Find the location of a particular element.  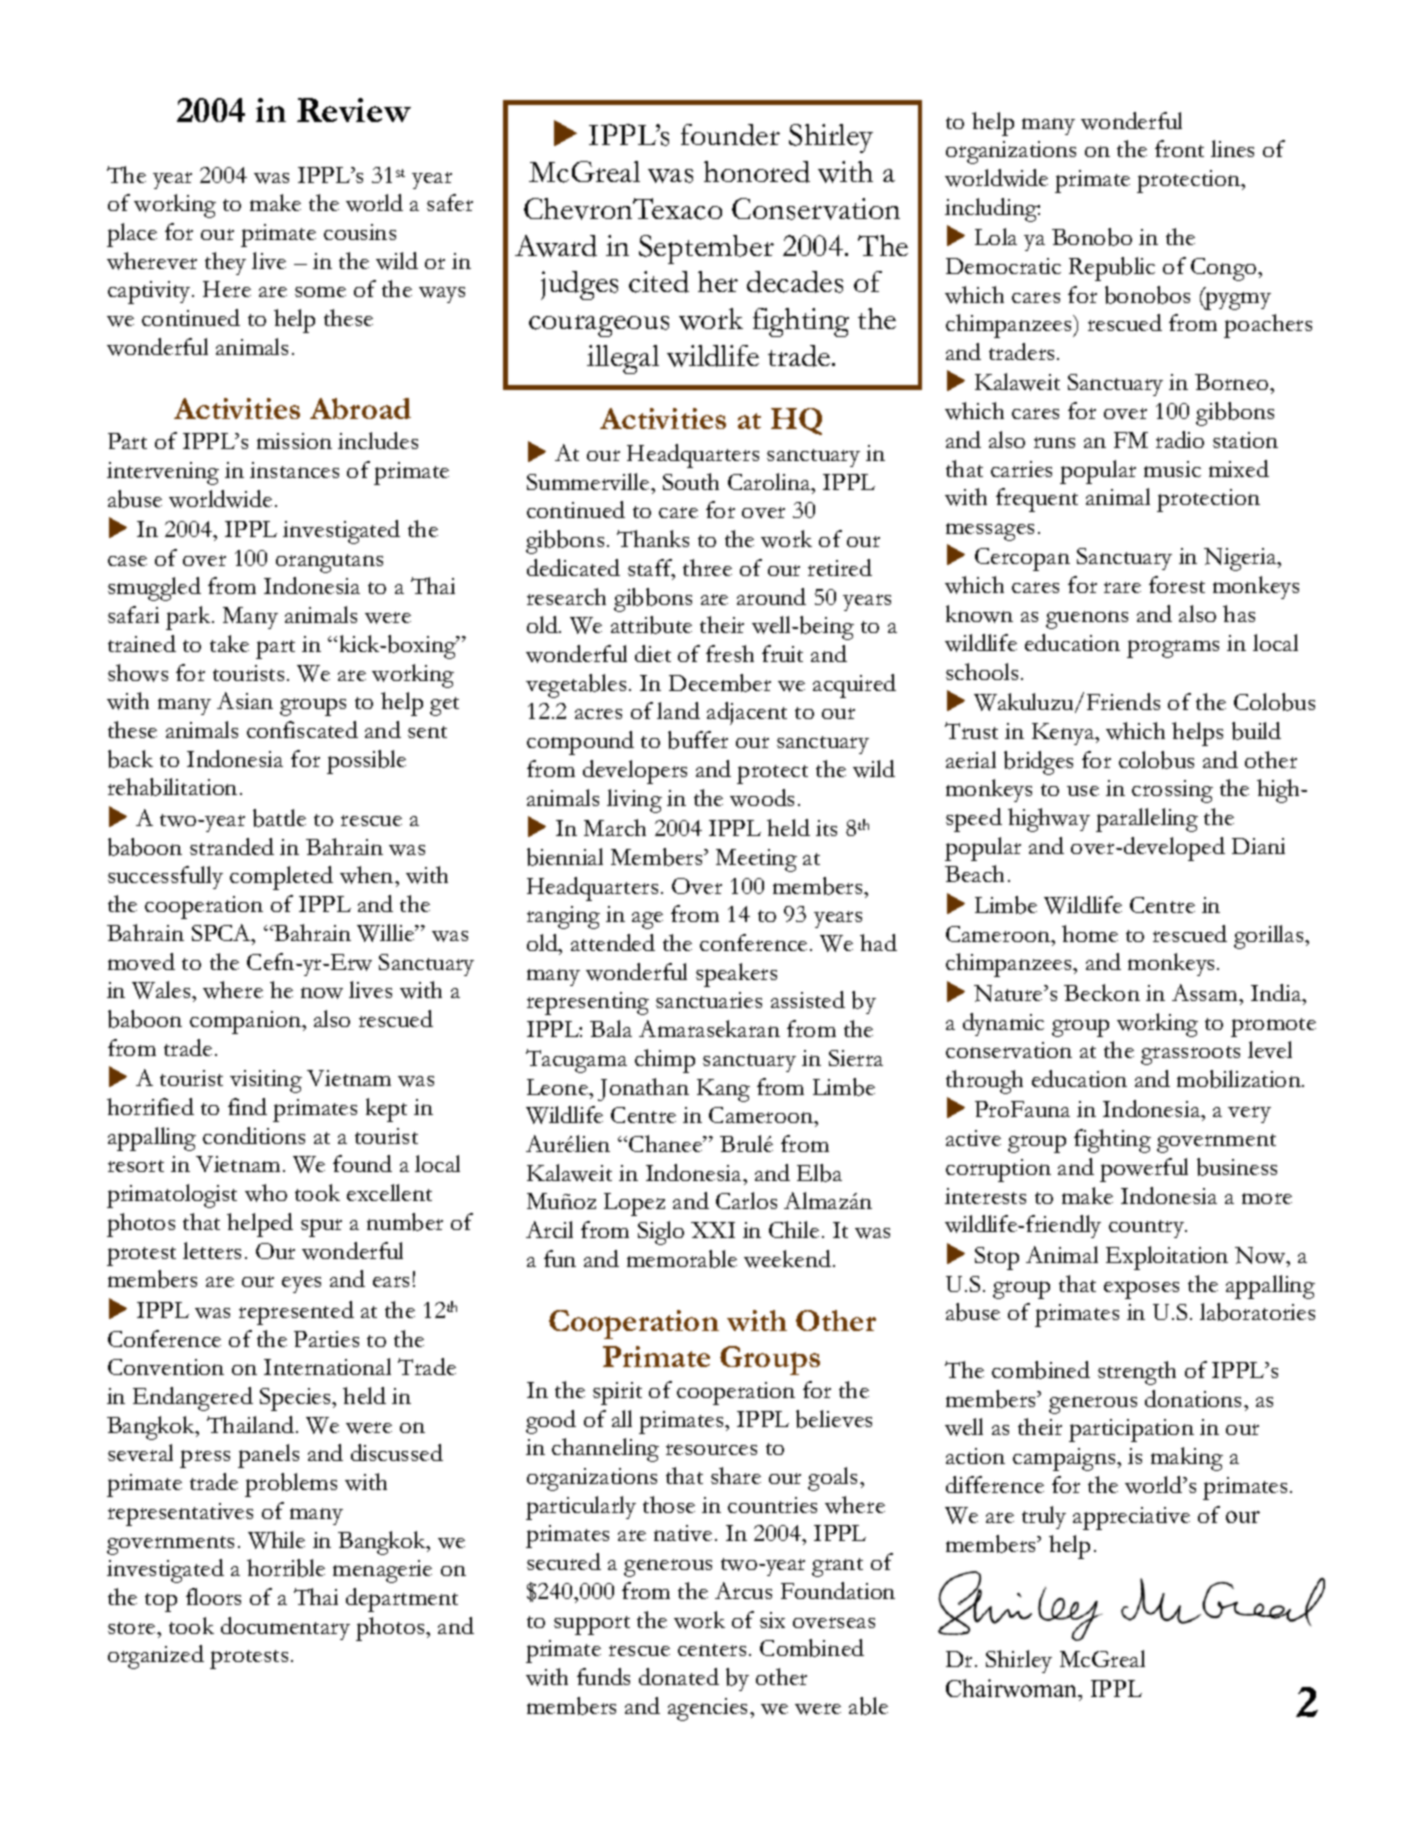

documentary is located at coordinates (285, 1628).
